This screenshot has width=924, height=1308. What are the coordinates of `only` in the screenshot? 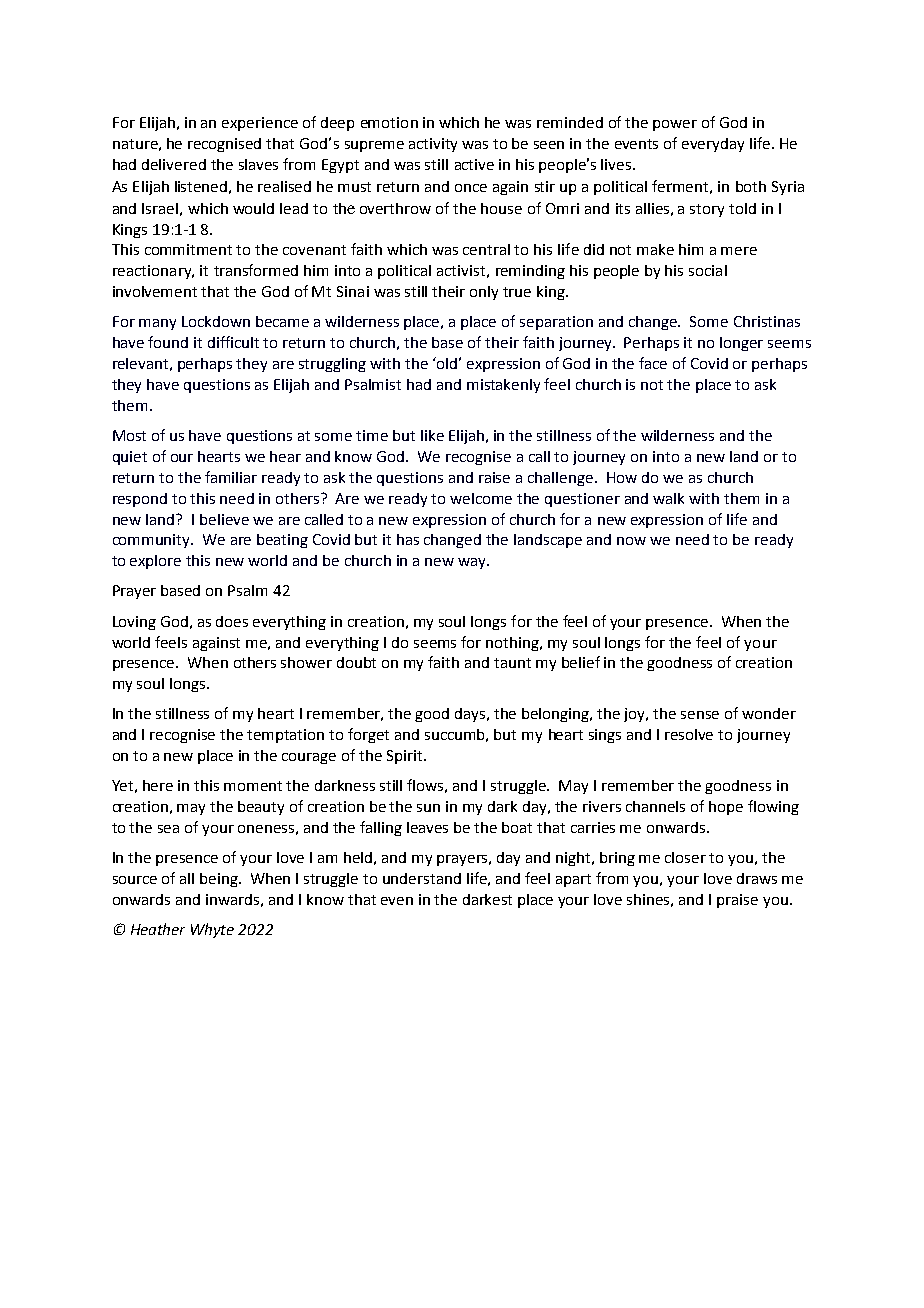 It's located at (484, 293).
